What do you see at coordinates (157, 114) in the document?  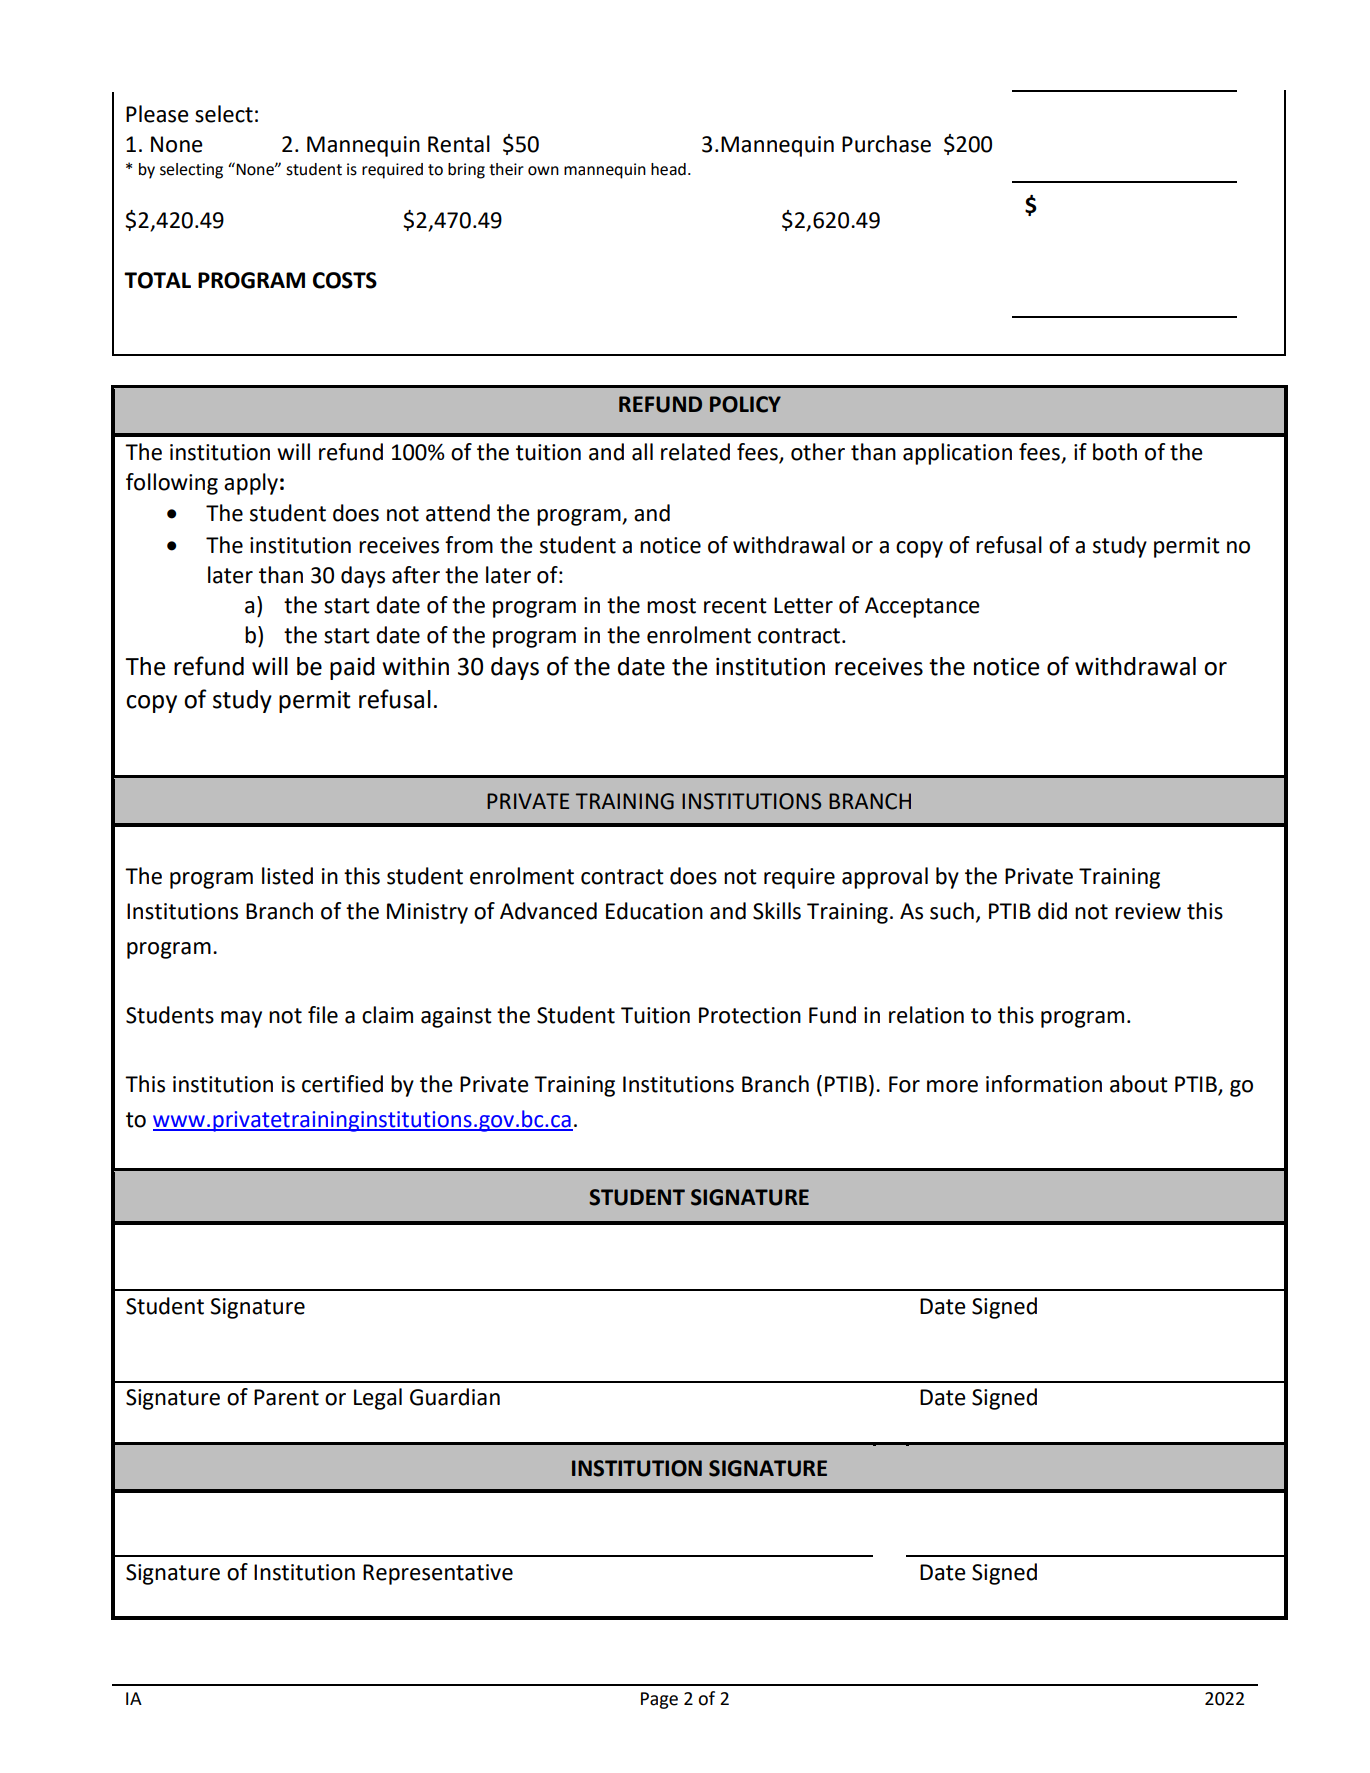 I see `Please` at bounding box center [157, 114].
